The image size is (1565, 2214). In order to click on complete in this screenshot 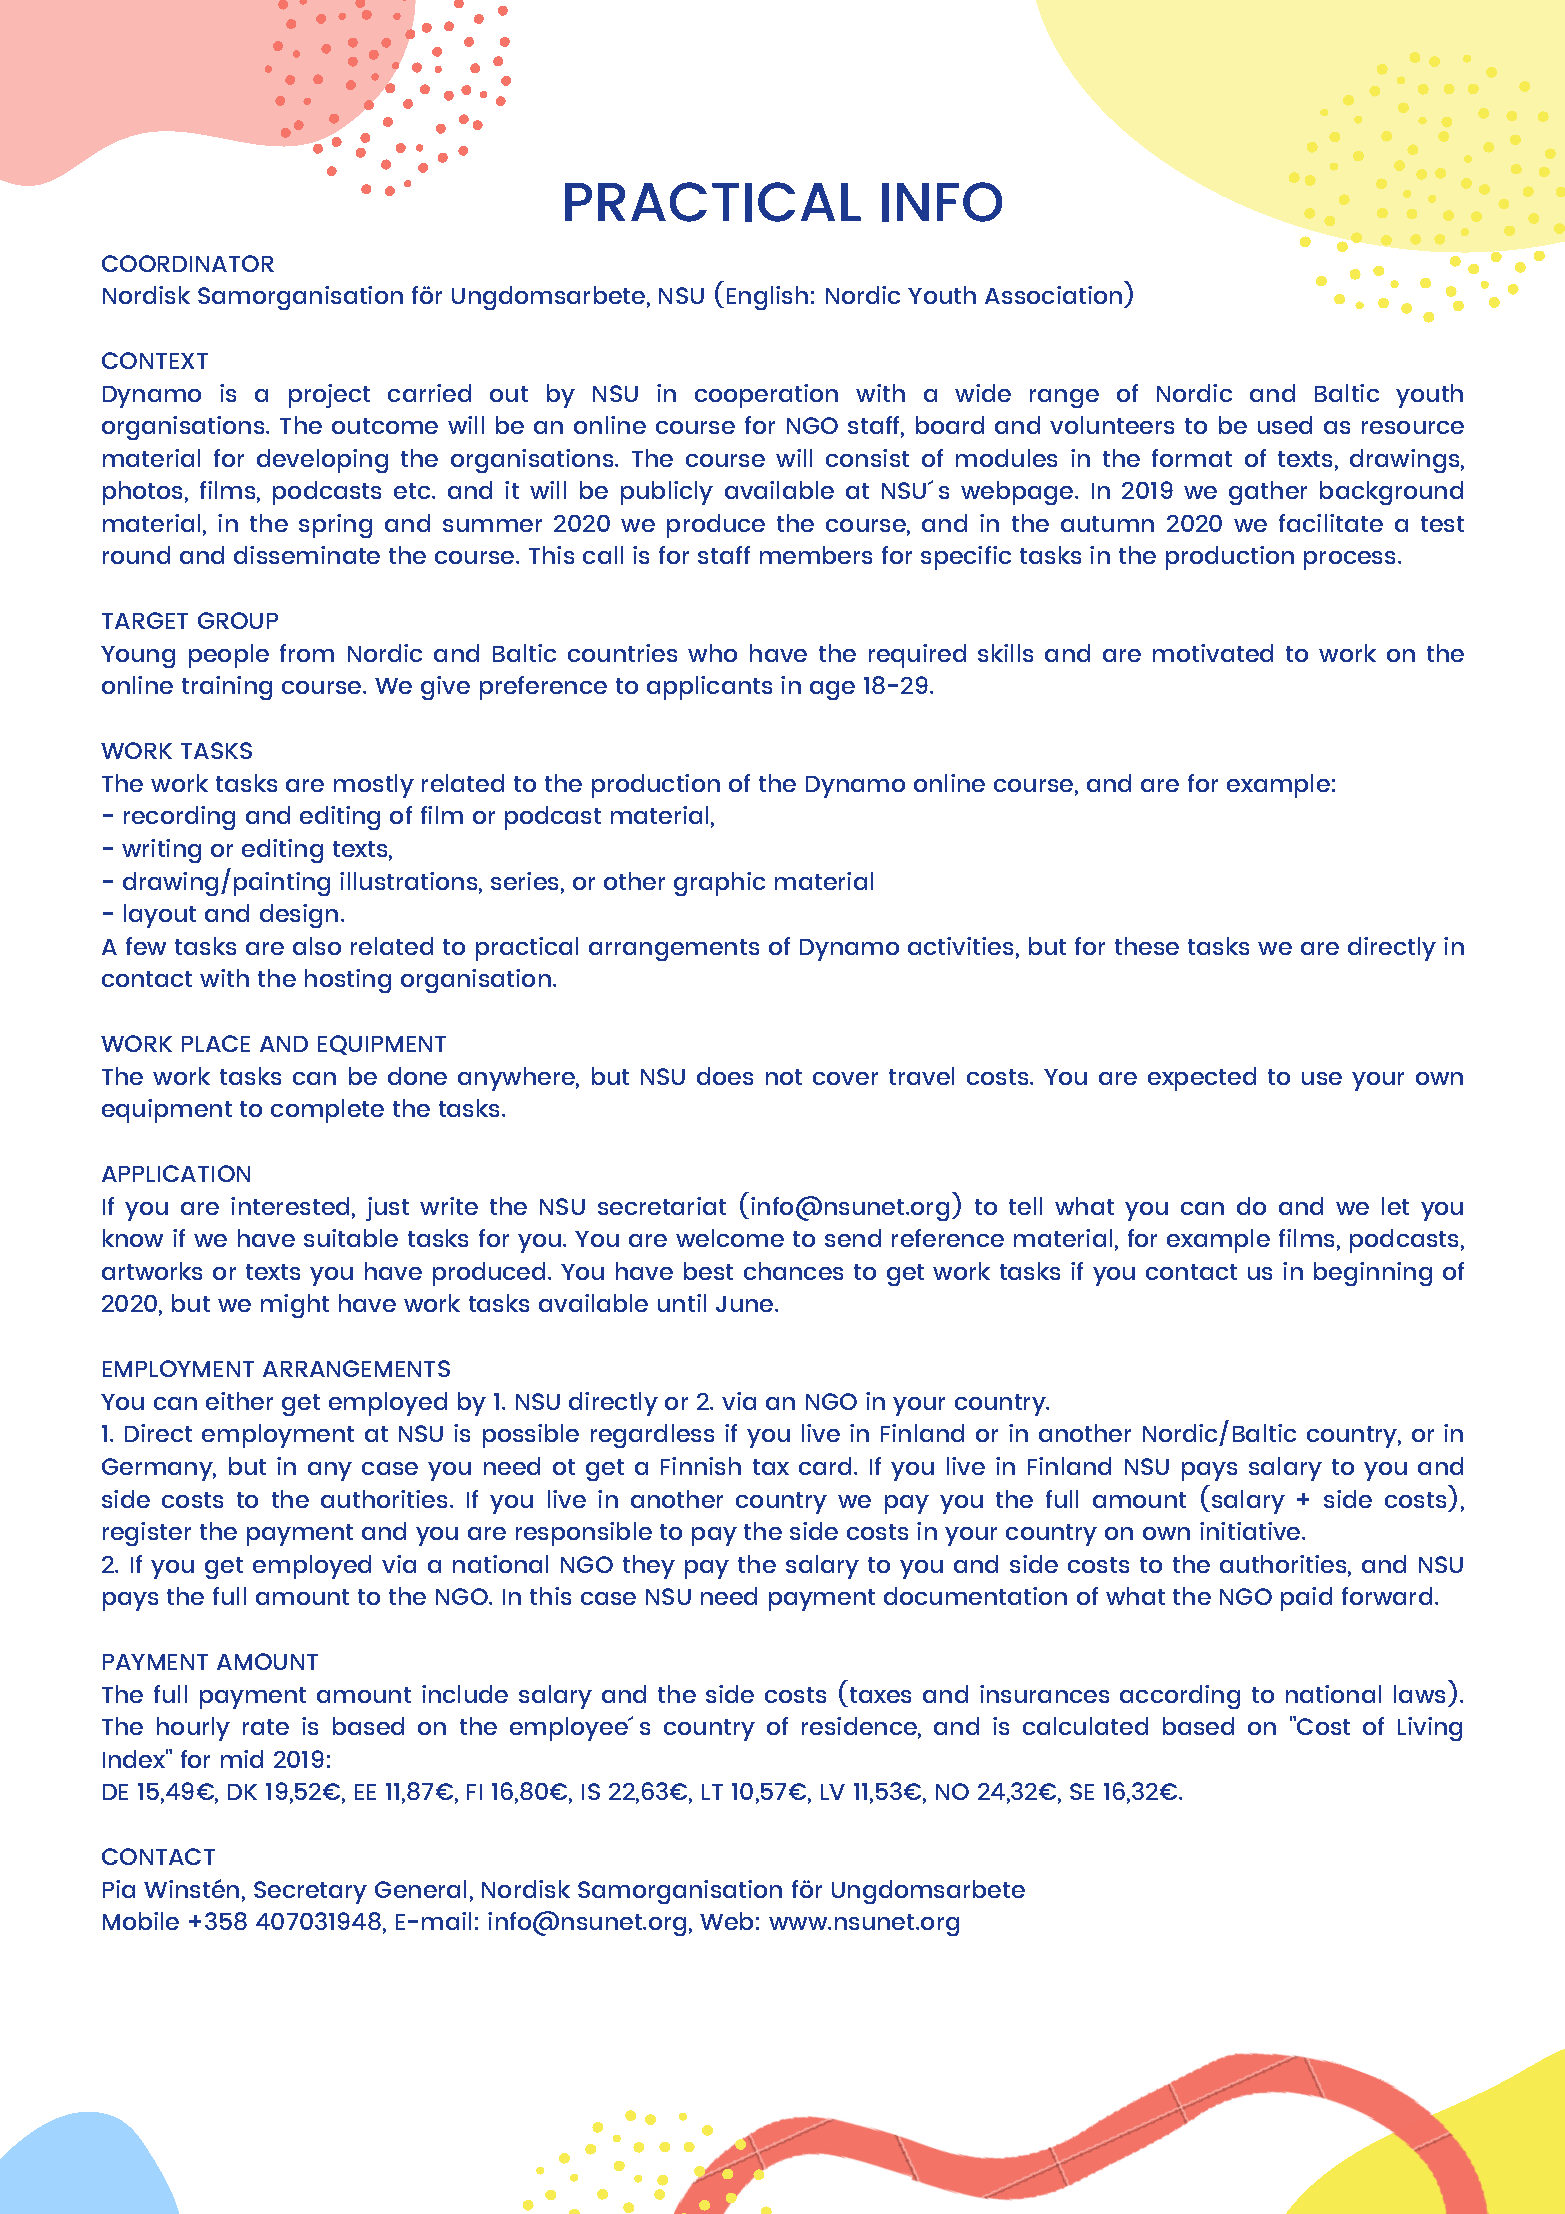, I will do `click(327, 1111)`.
